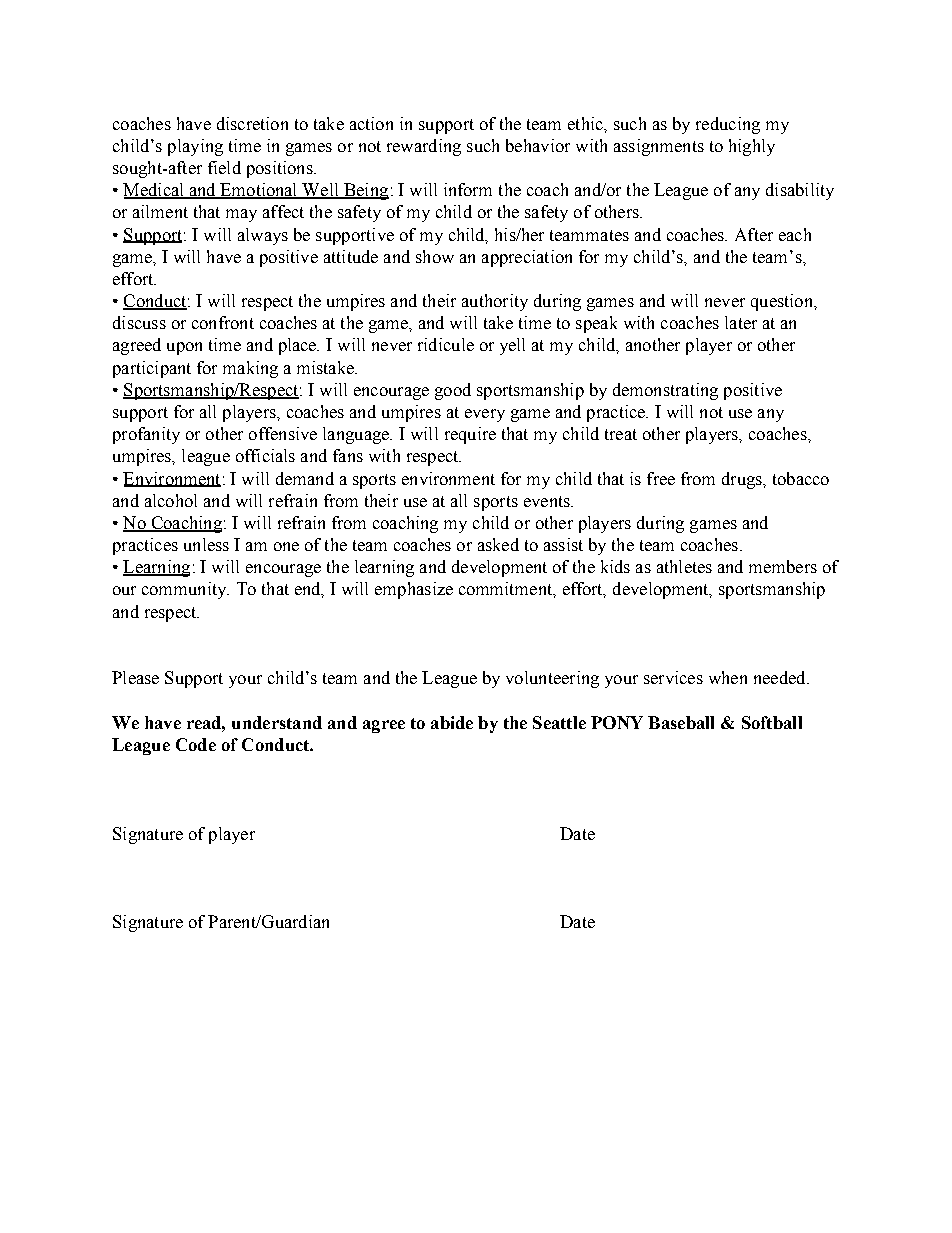 Image resolution: width=952 pixels, height=1233 pixels. I want to click on drugs, so click(743, 480).
